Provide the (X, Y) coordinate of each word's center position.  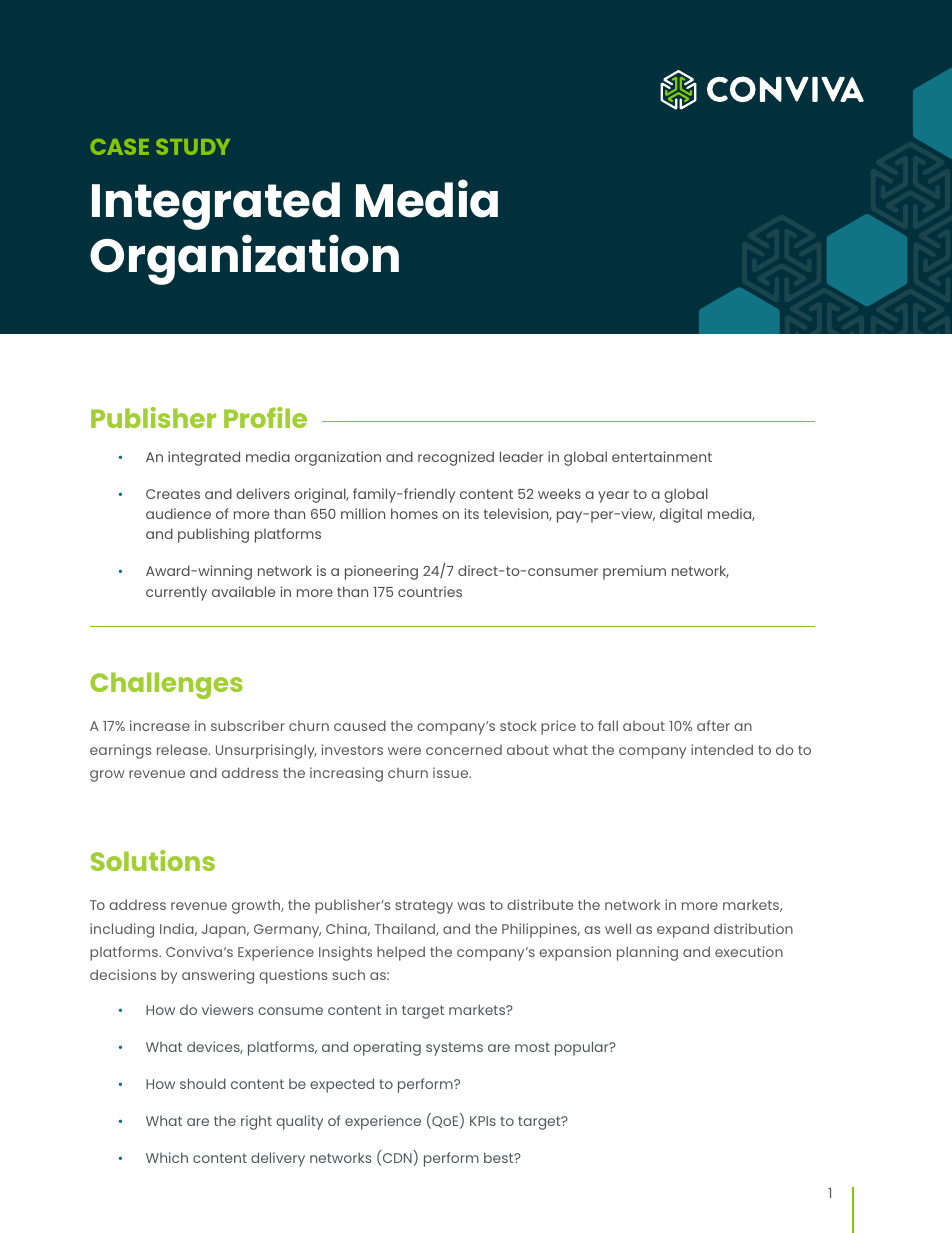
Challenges (166, 685)
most (532, 1047)
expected (342, 1085)
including (122, 930)
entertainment (662, 456)
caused (360, 725)
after (713, 725)
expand (683, 930)
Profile (265, 417)
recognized (456, 458)
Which (167, 1157)
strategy (424, 907)
